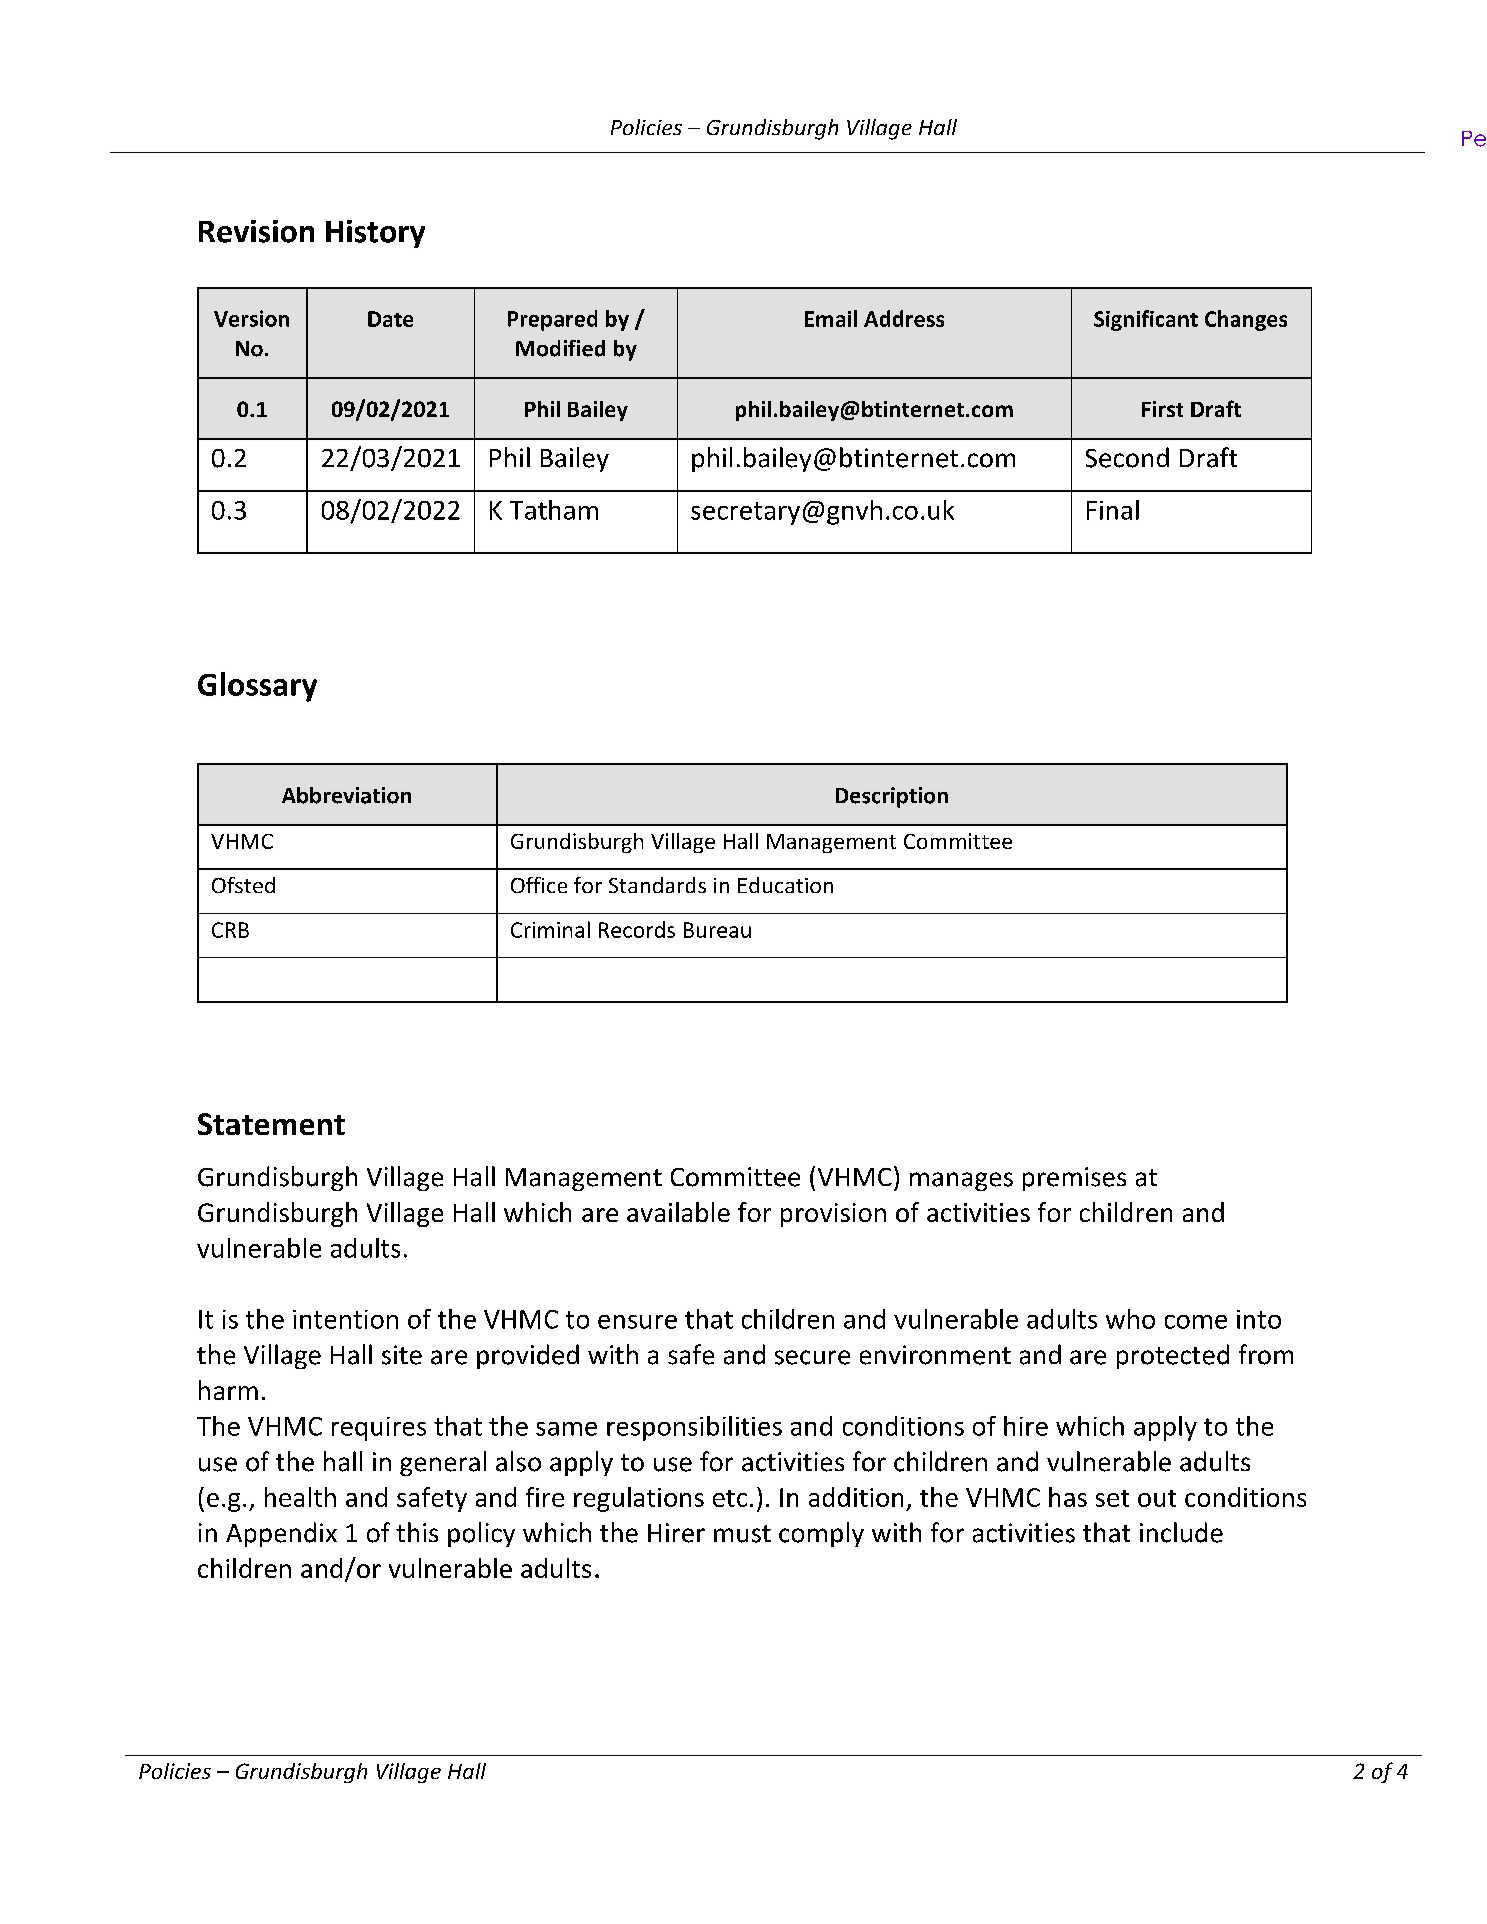  What do you see at coordinates (892, 797) in the page?
I see `Description` at bounding box center [892, 797].
